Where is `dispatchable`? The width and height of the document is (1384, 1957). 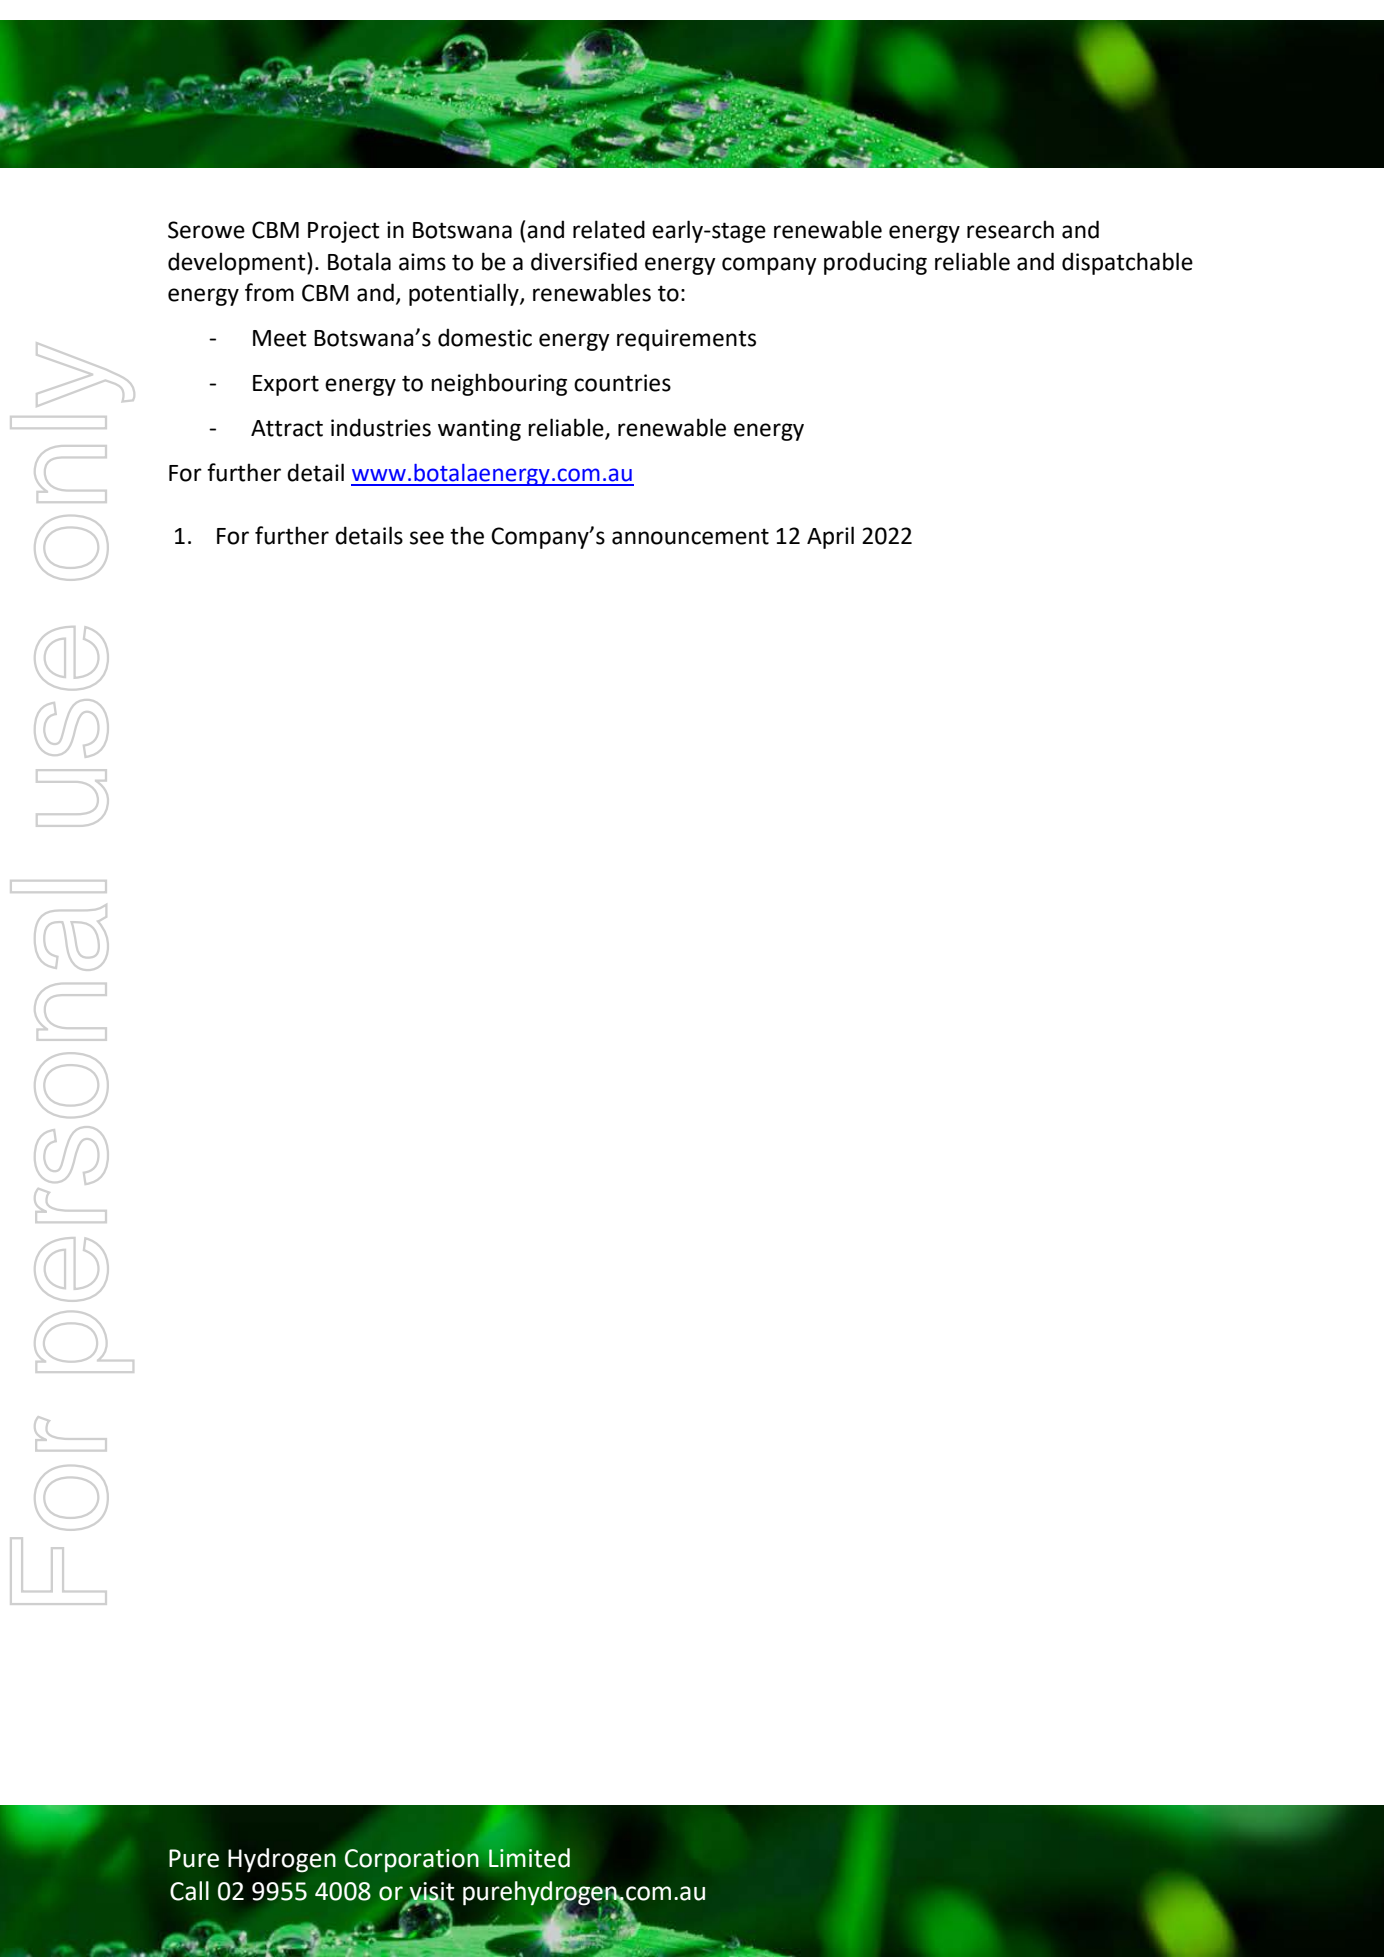 dispatchable is located at coordinates (1127, 263).
